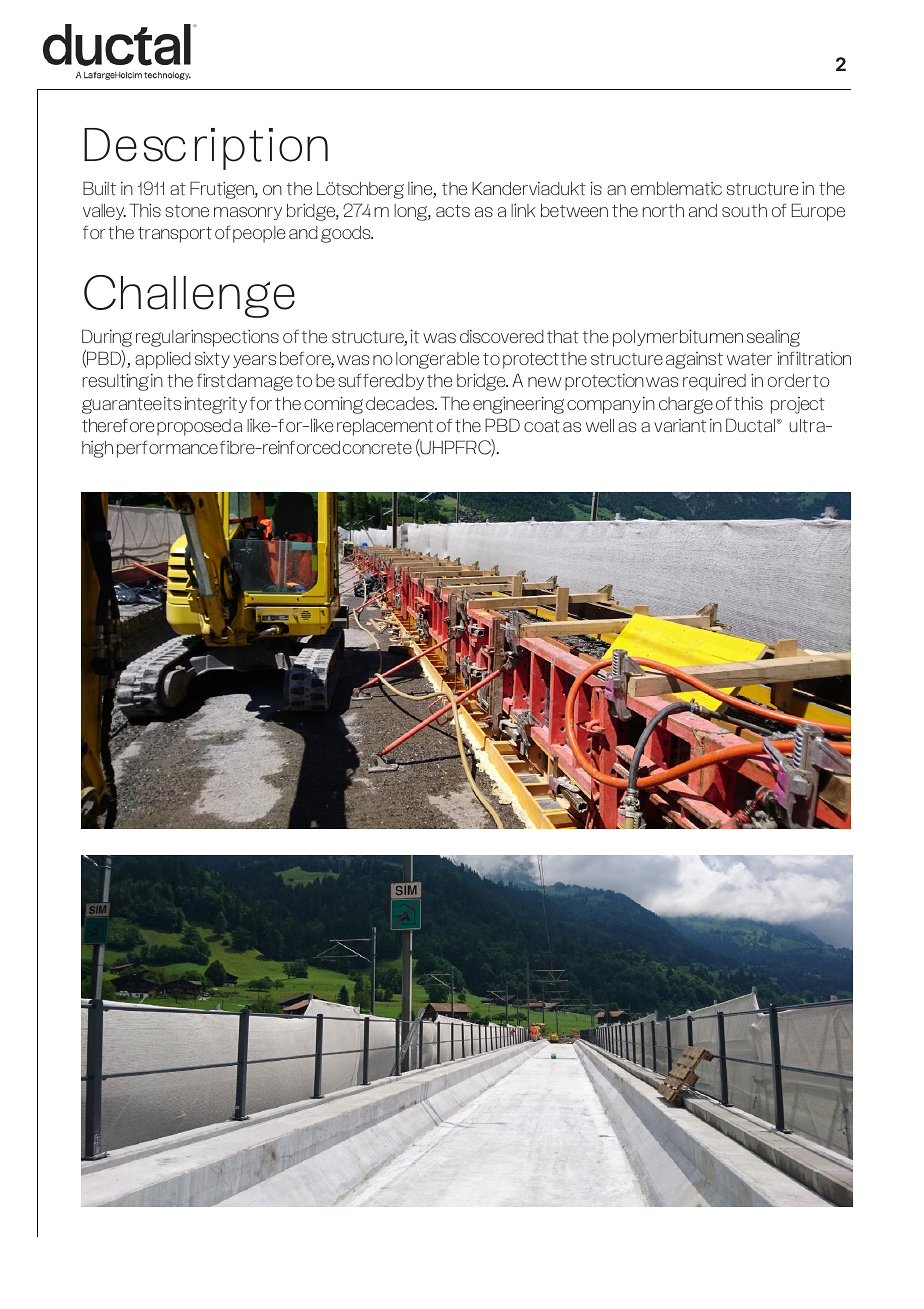 The height and width of the screenshot is (1309, 924). What do you see at coordinates (385, 427) in the screenshot?
I see `replacement` at bounding box center [385, 427].
